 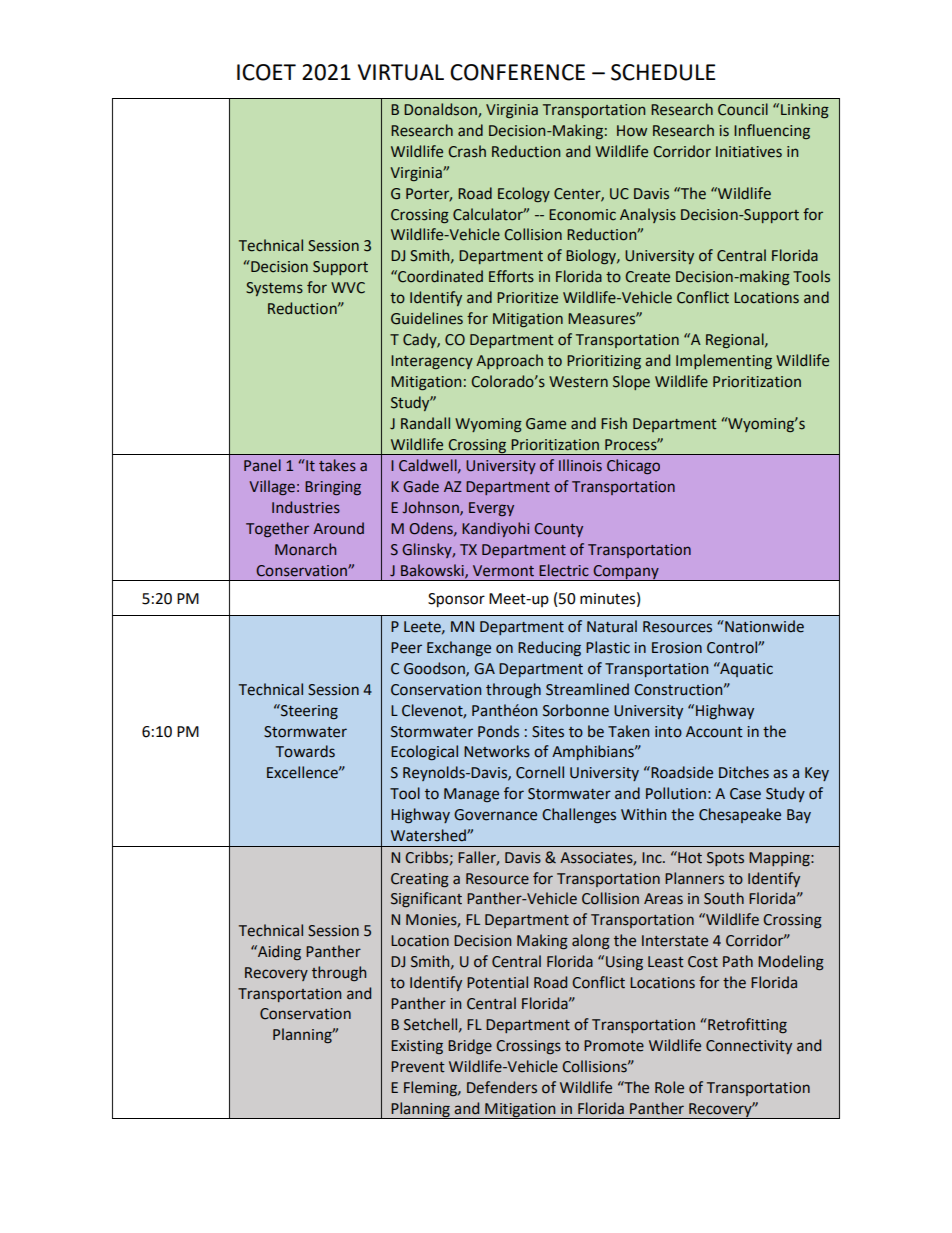 I want to click on Implementing, so click(x=724, y=361).
